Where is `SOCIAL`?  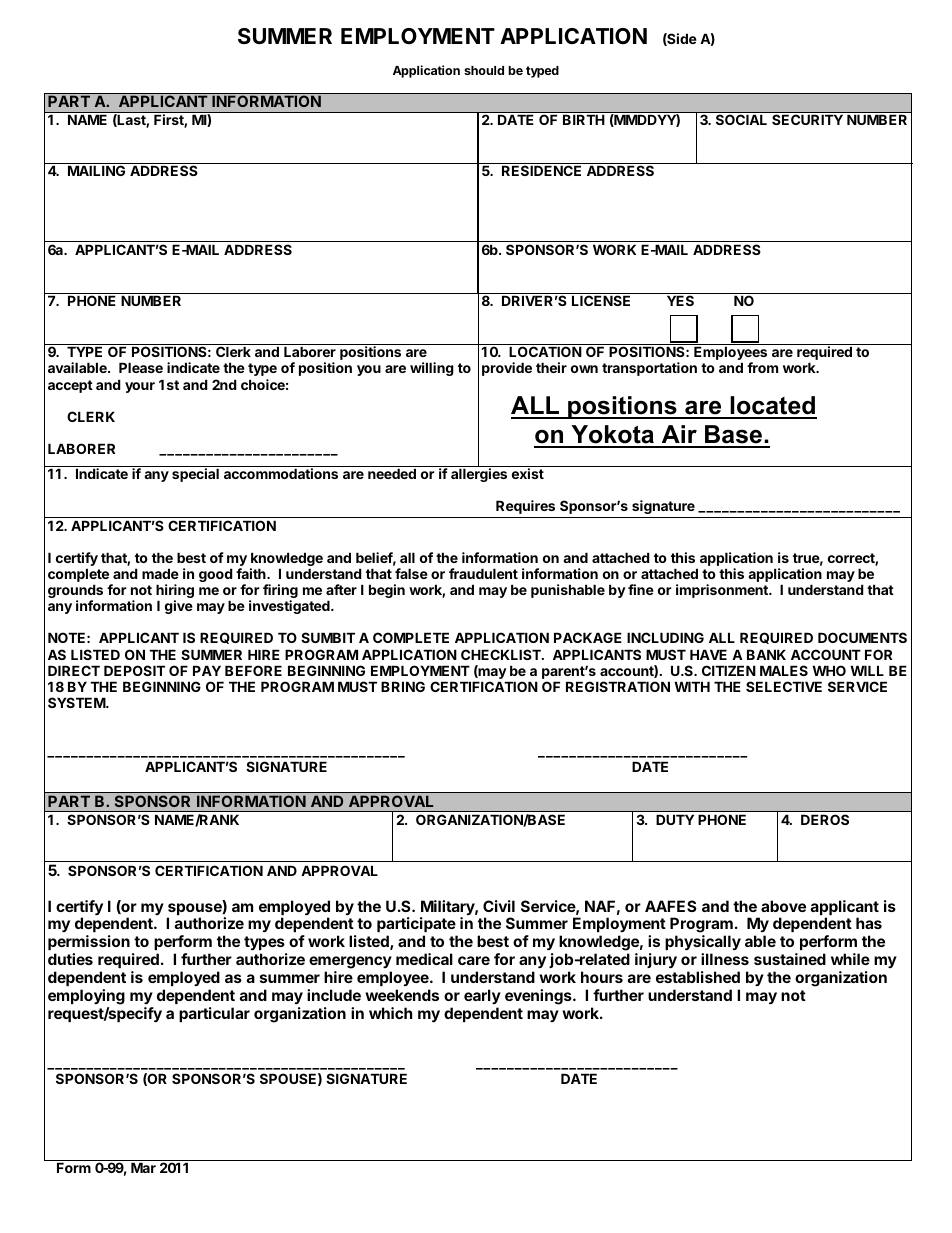
SOCIAL is located at coordinates (741, 120).
